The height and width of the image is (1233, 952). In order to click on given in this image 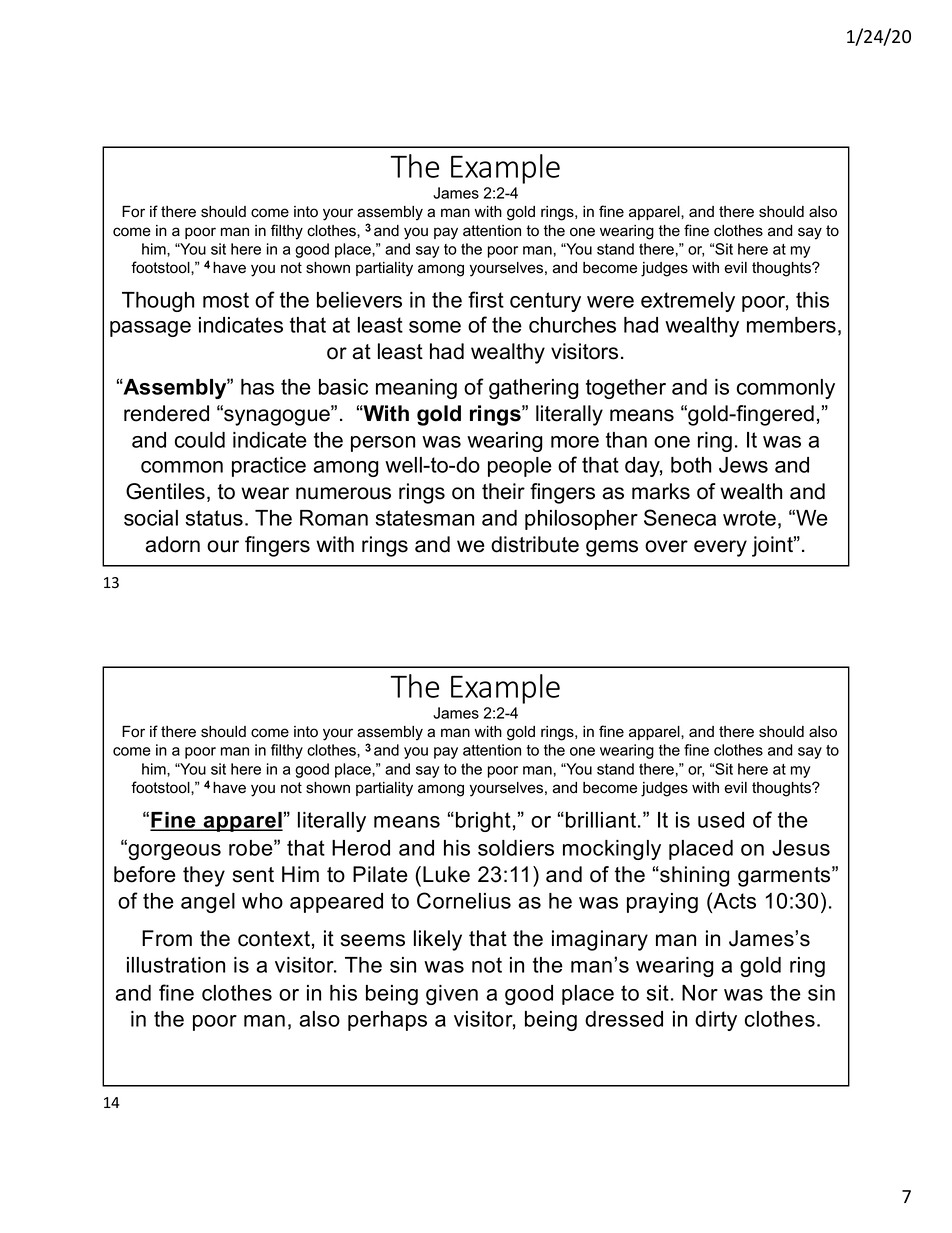, I will do `click(452, 995)`.
